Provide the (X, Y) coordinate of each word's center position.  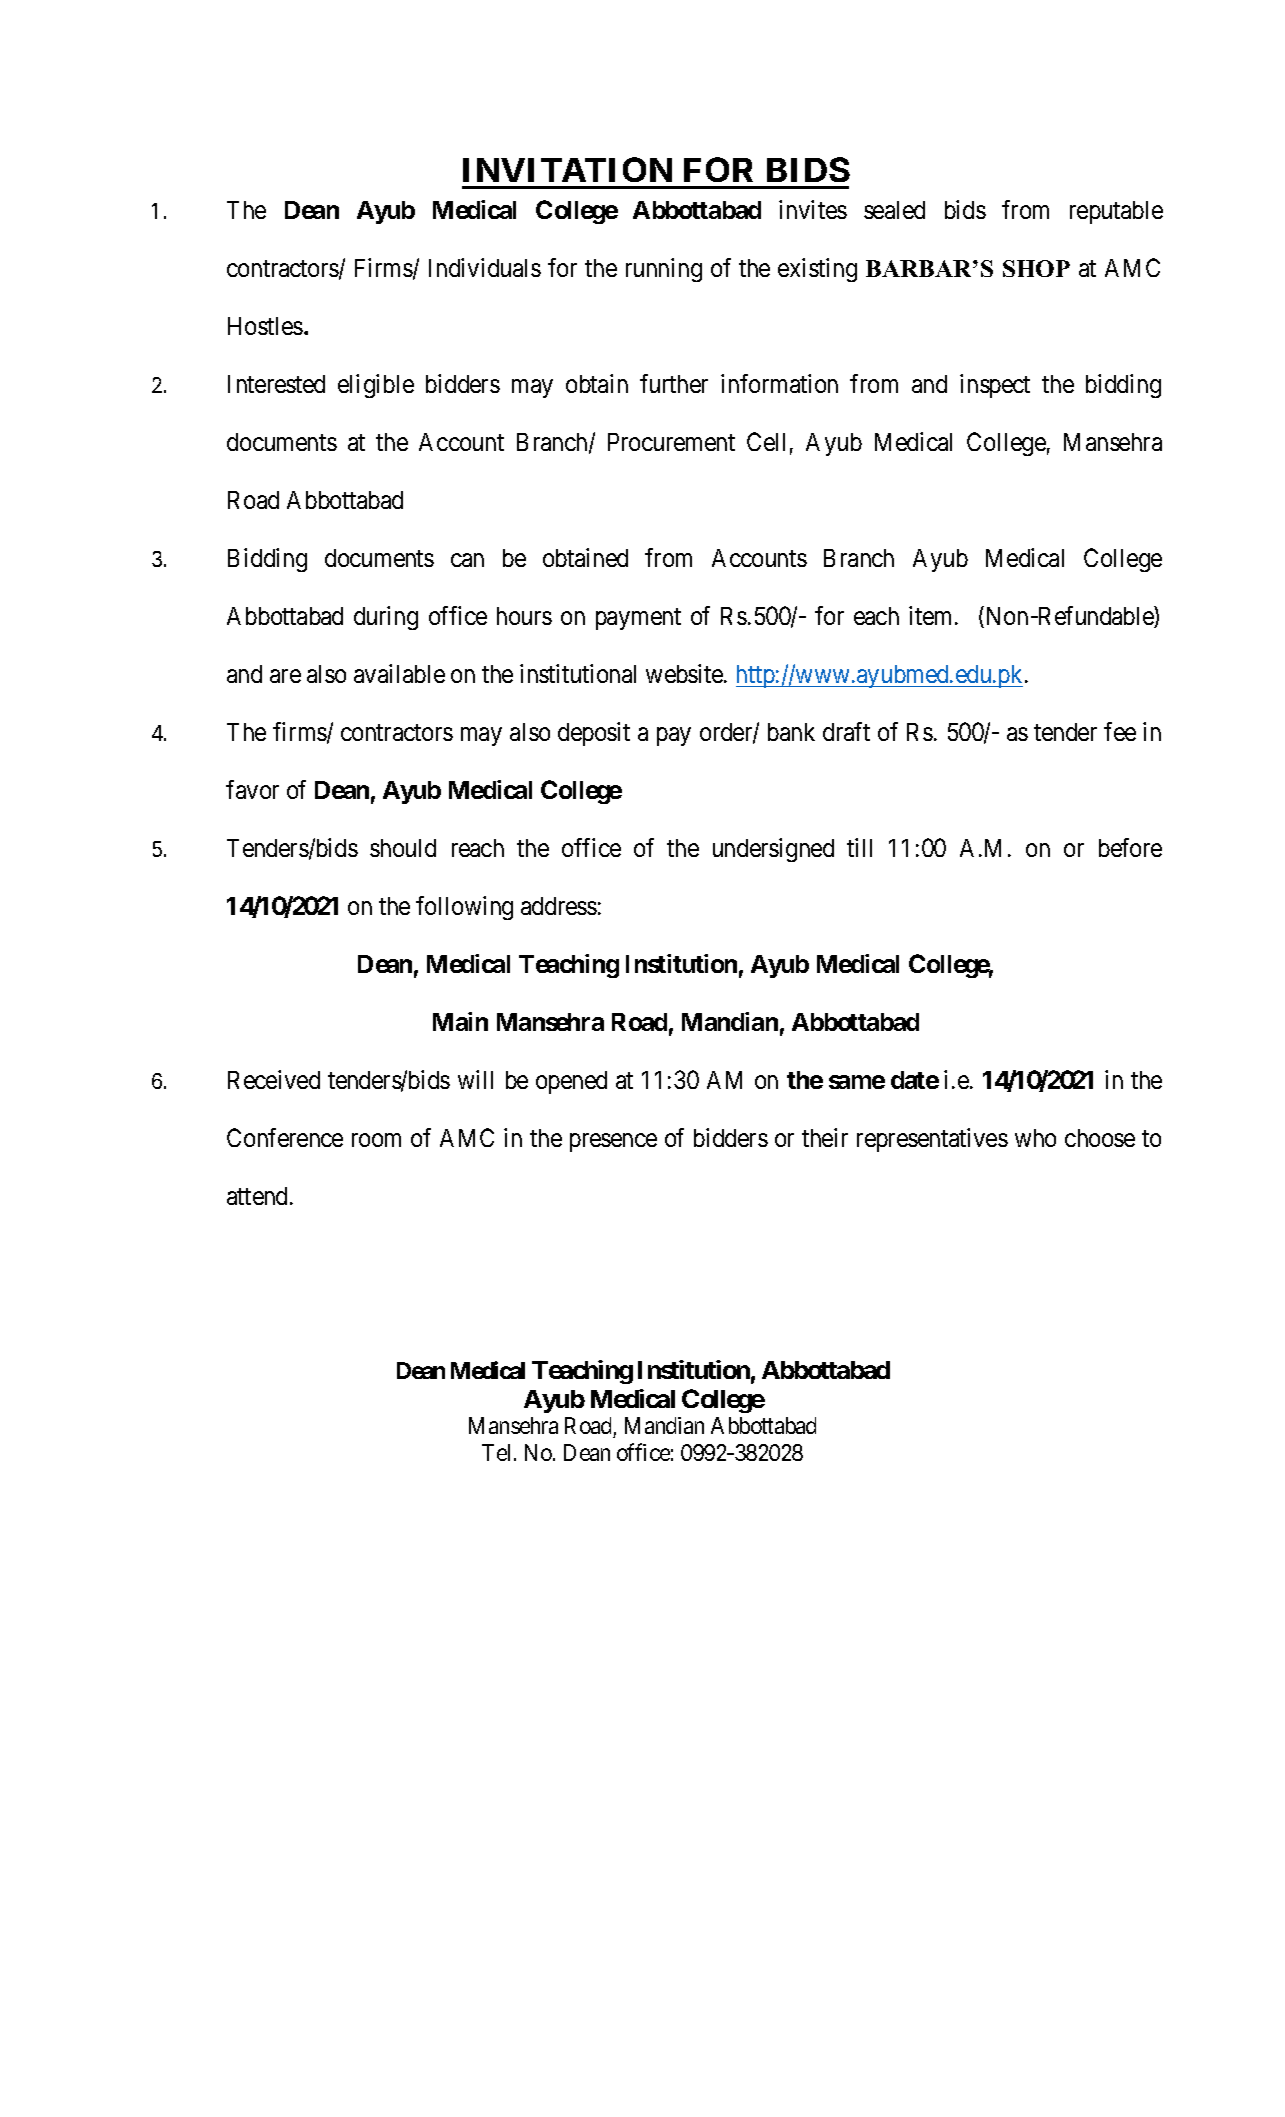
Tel (498, 1452)
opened (571, 1082)
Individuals (485, 267)
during (386, 618)
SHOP (1036, 268)
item (932, 615)
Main (460, 1021)
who (1035, 1138)
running (664, 270)
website (685, 673)
